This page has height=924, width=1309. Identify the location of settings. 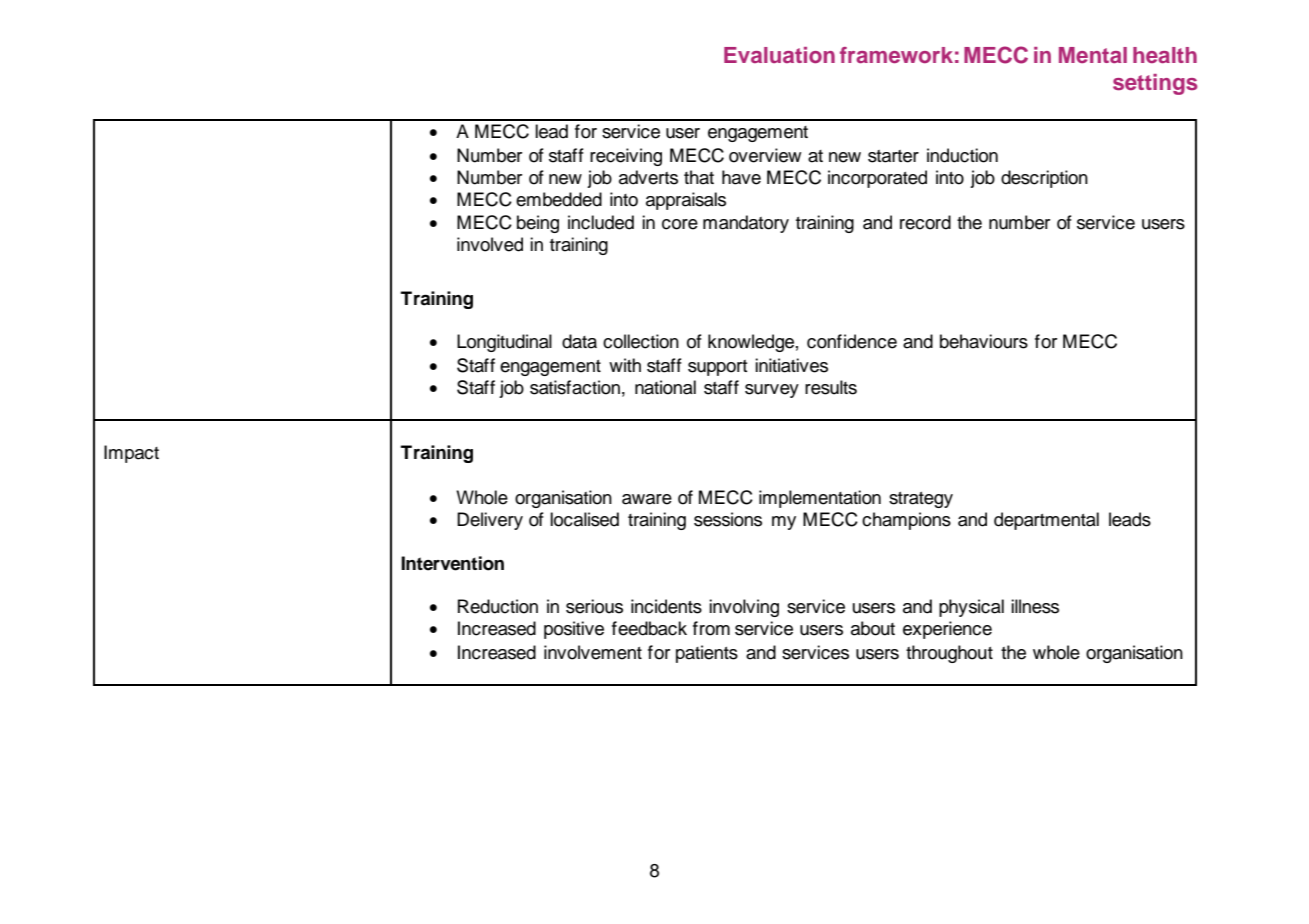
(1155, 84).
